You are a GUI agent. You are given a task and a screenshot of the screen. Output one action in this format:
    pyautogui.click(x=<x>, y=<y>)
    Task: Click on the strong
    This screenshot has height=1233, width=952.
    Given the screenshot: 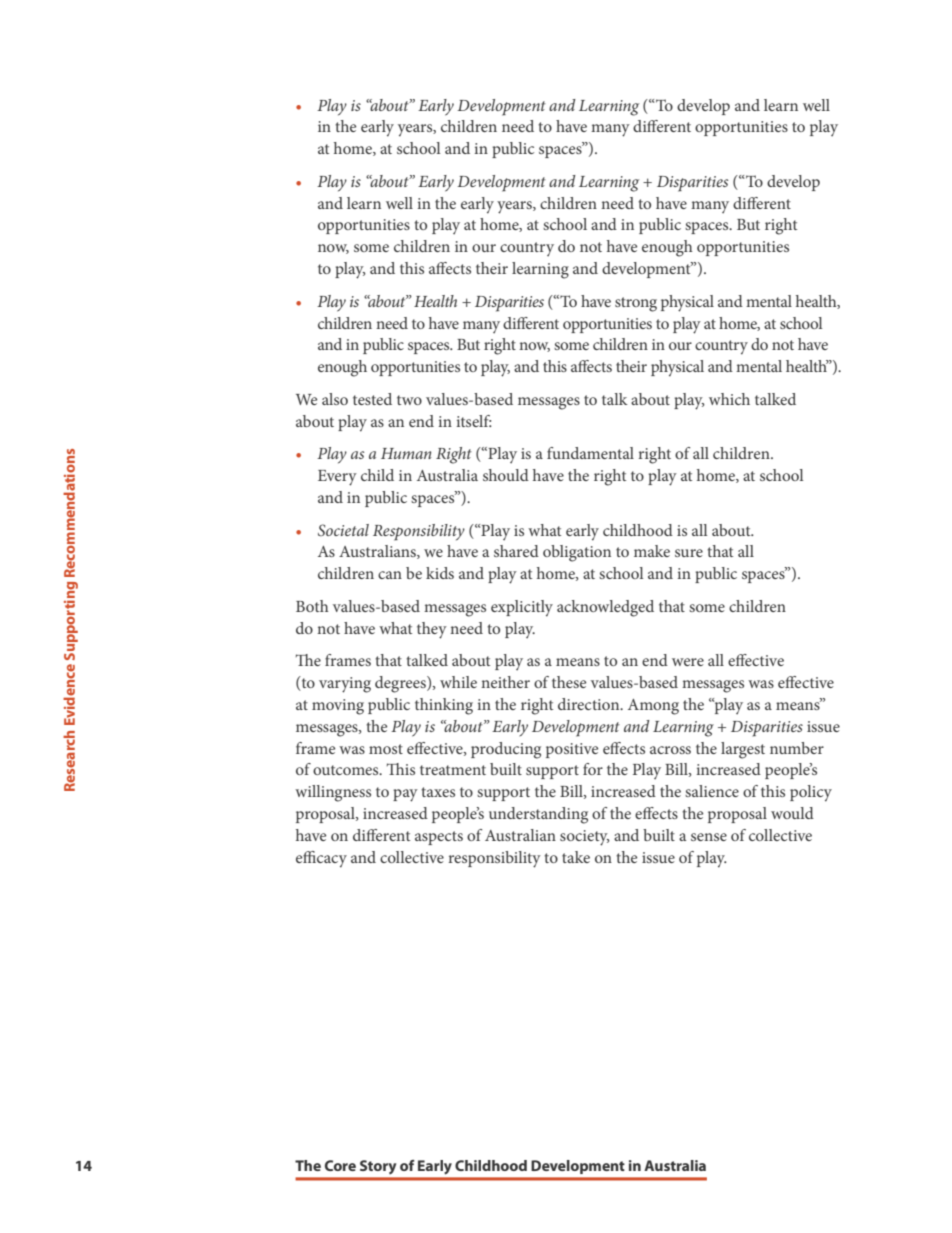 What is the action you would take?
    pyautogui.click(x=636, y=304)
